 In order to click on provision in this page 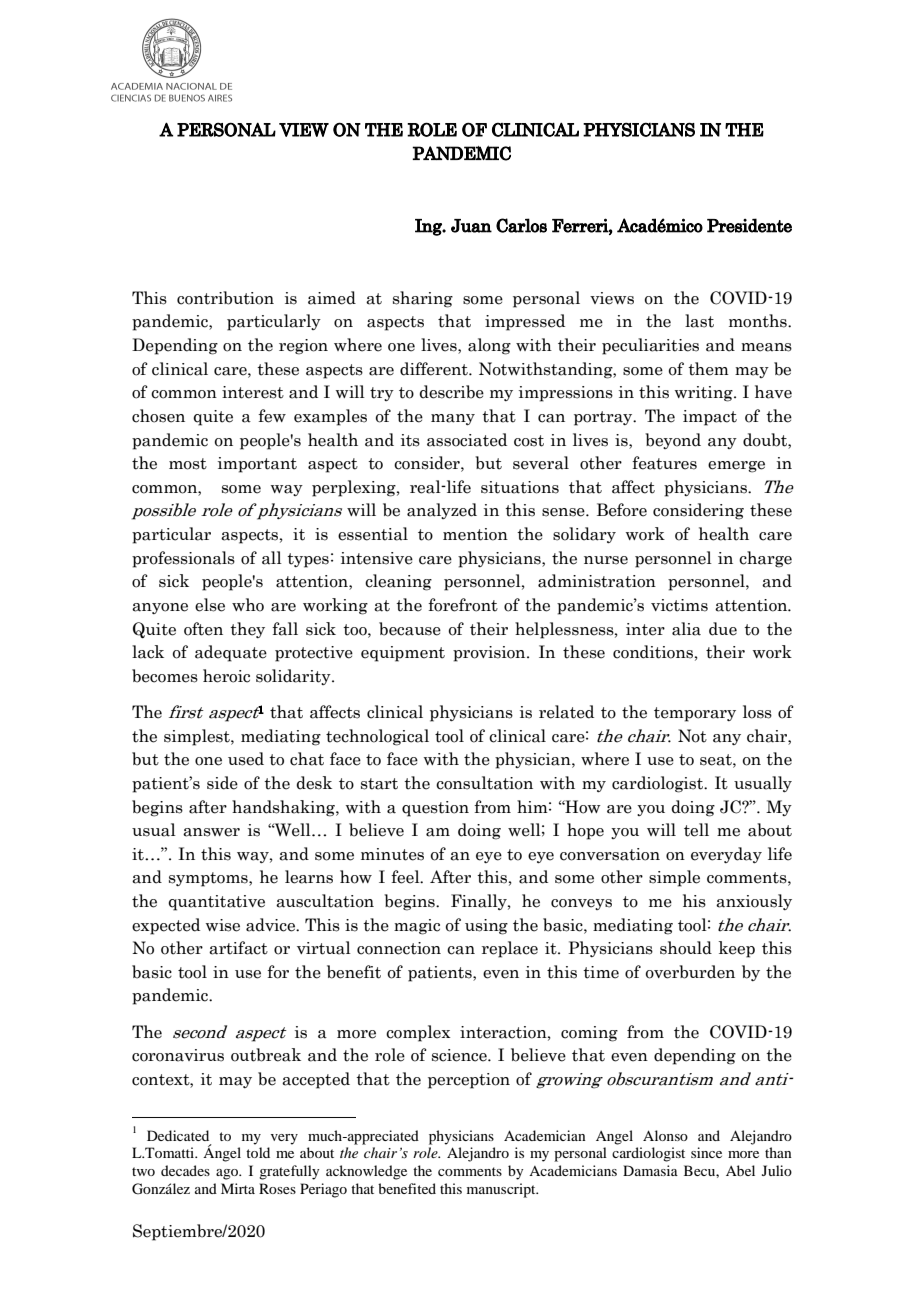, I will do `click(490, 654)`.
